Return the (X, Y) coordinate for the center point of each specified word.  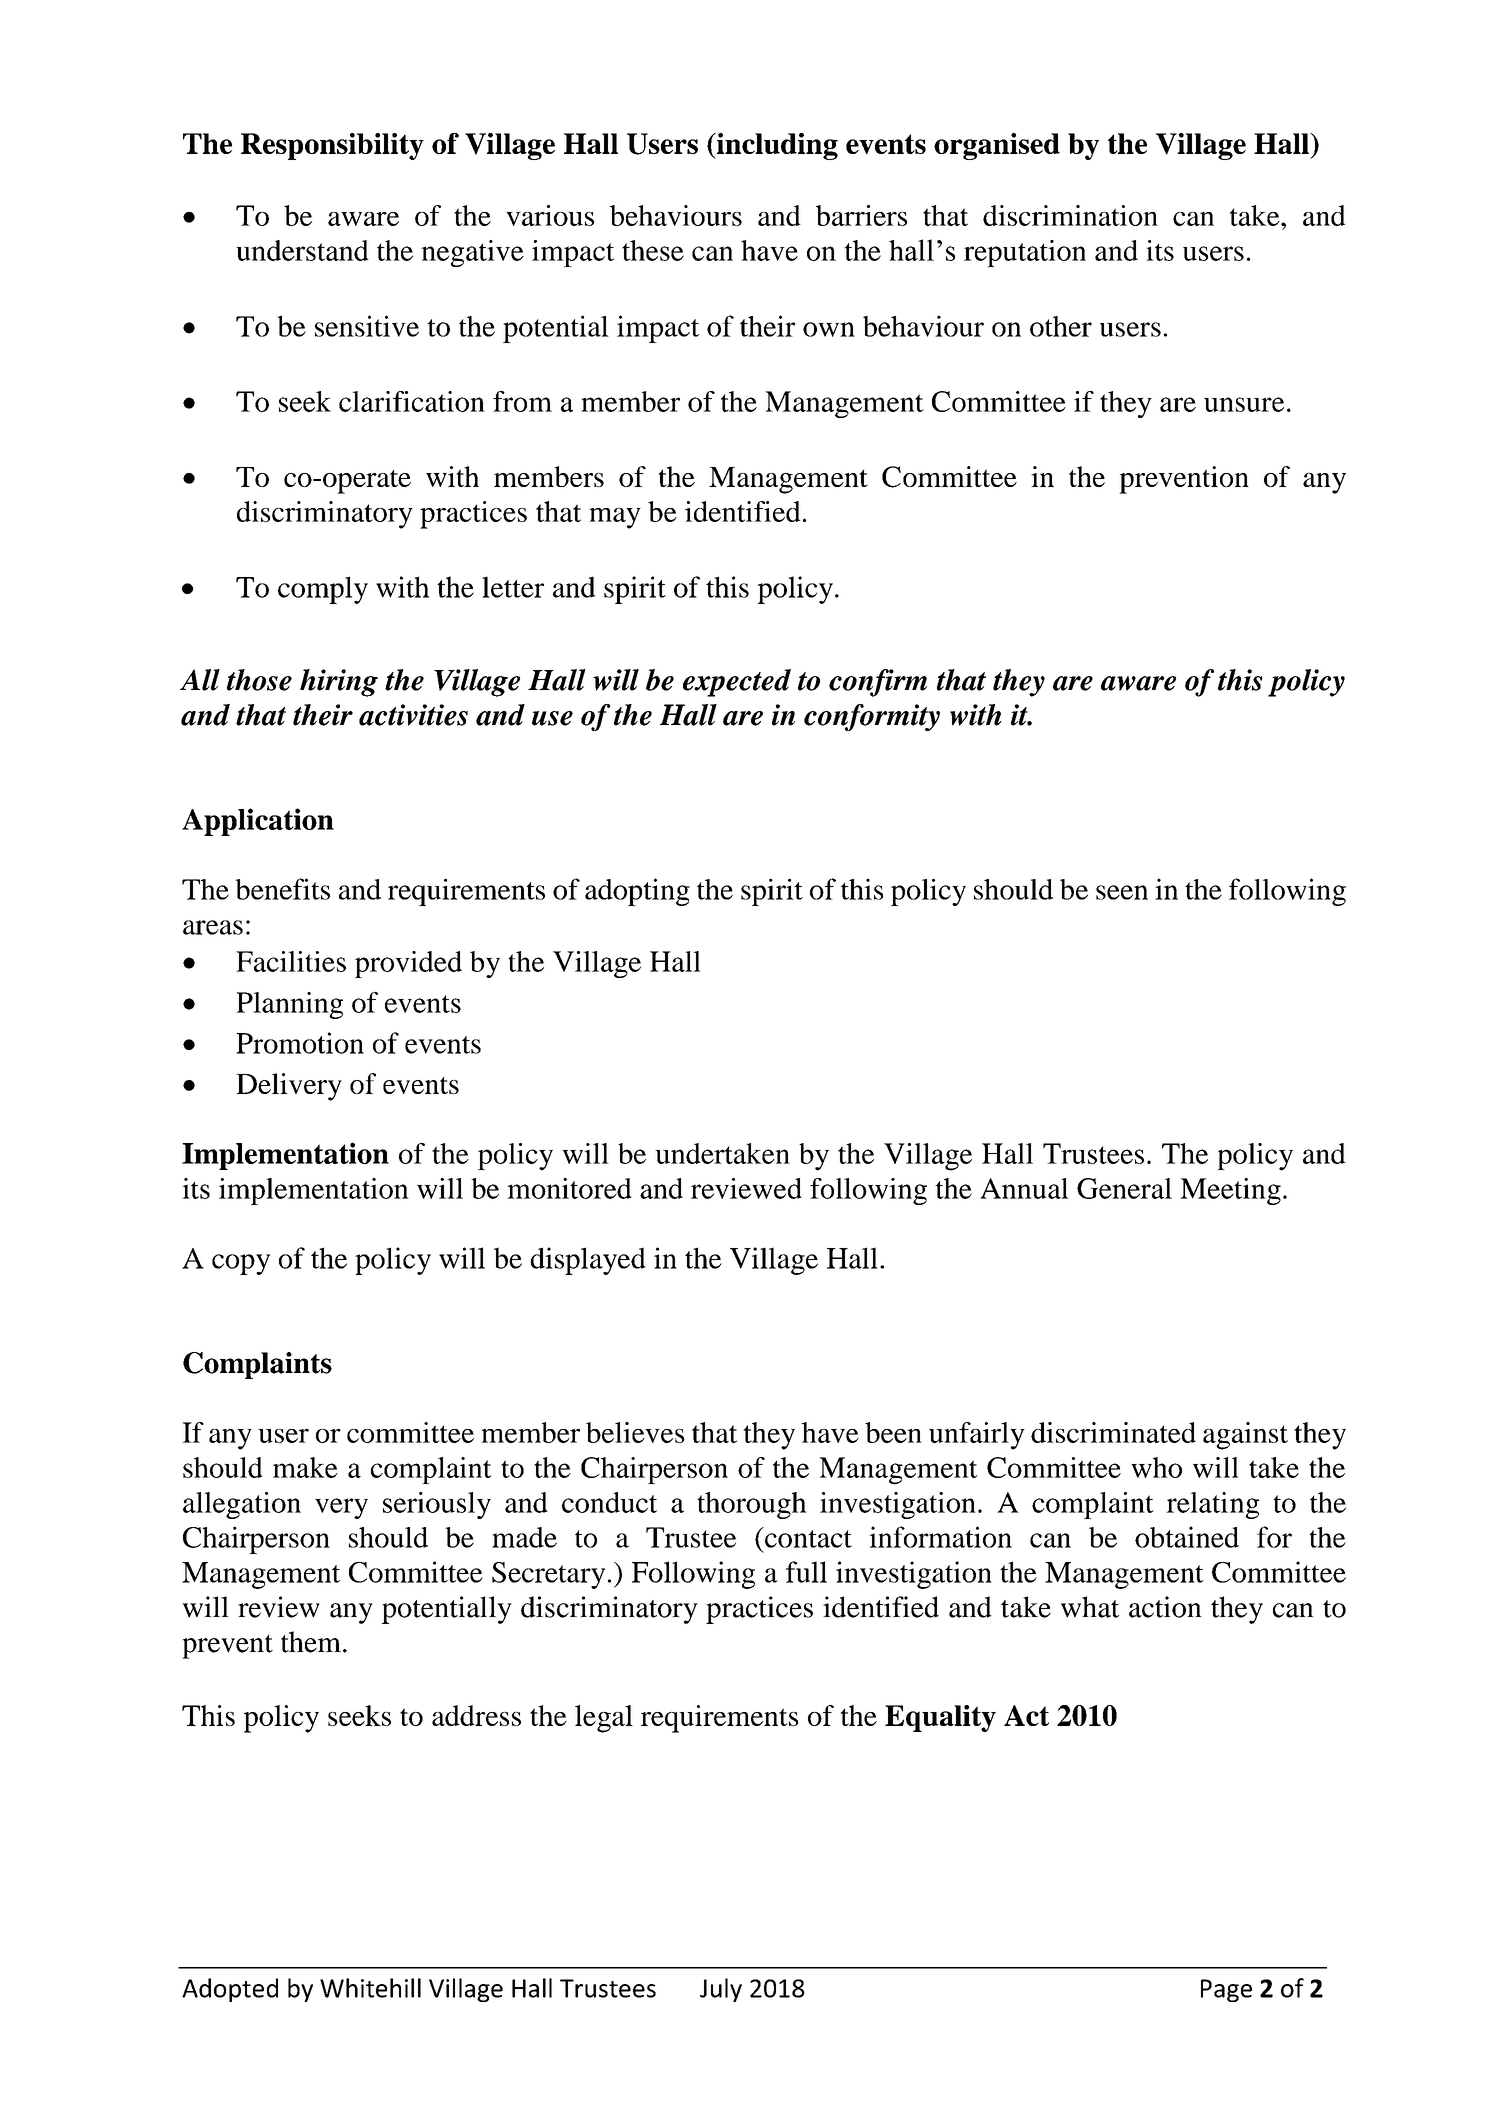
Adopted (230, 1990)
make (305, 1467)
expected (737, 683)
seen (1122, 892)
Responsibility (332, 146)
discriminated (1113, 1432)
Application (258, 822)
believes (635, 1432)
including (776, 146)
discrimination (1070, 215)
